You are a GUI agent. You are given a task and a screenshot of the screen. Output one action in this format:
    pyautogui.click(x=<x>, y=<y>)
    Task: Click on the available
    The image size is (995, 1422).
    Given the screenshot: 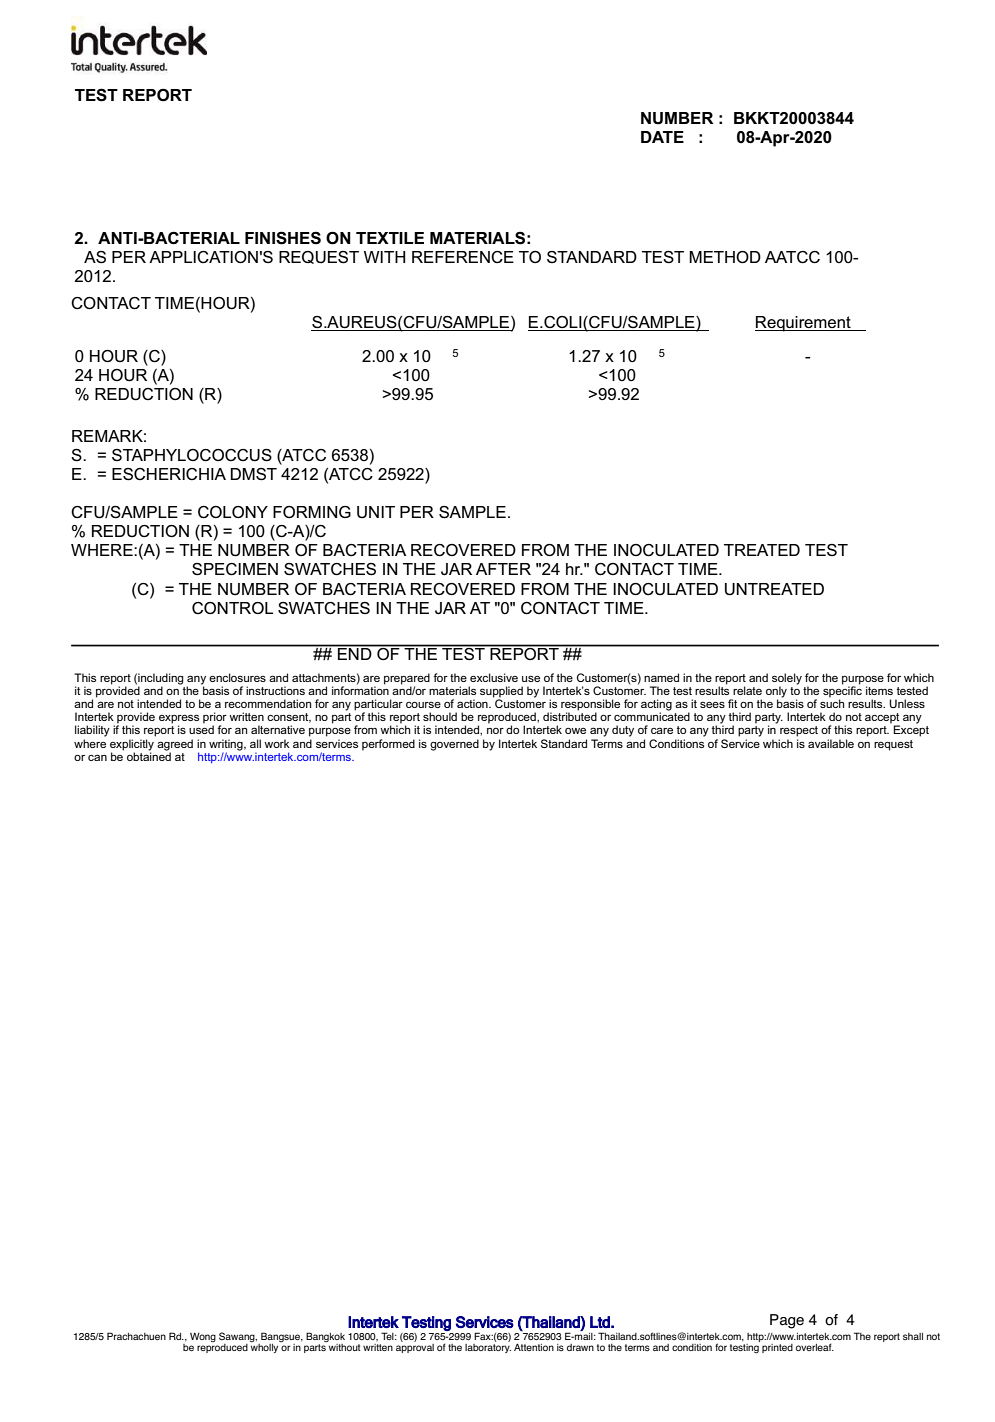 What is the action you would take?
    pyautogui.click(x=831, y=743)
